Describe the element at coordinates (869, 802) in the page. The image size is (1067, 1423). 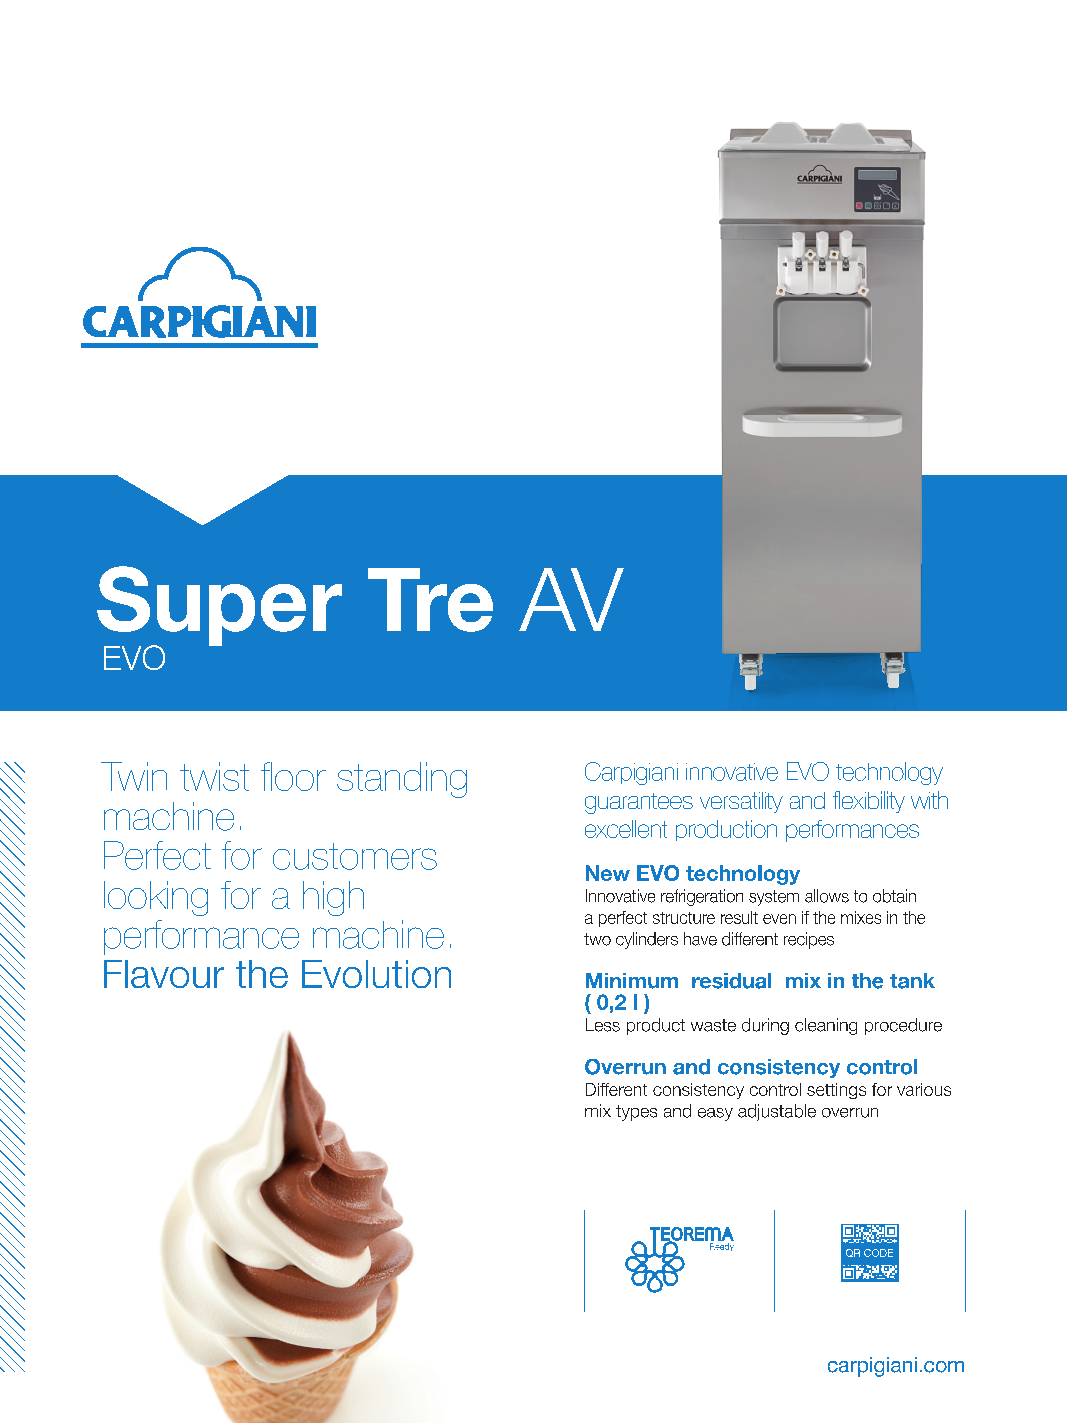
I see `flexibility` at that location.
